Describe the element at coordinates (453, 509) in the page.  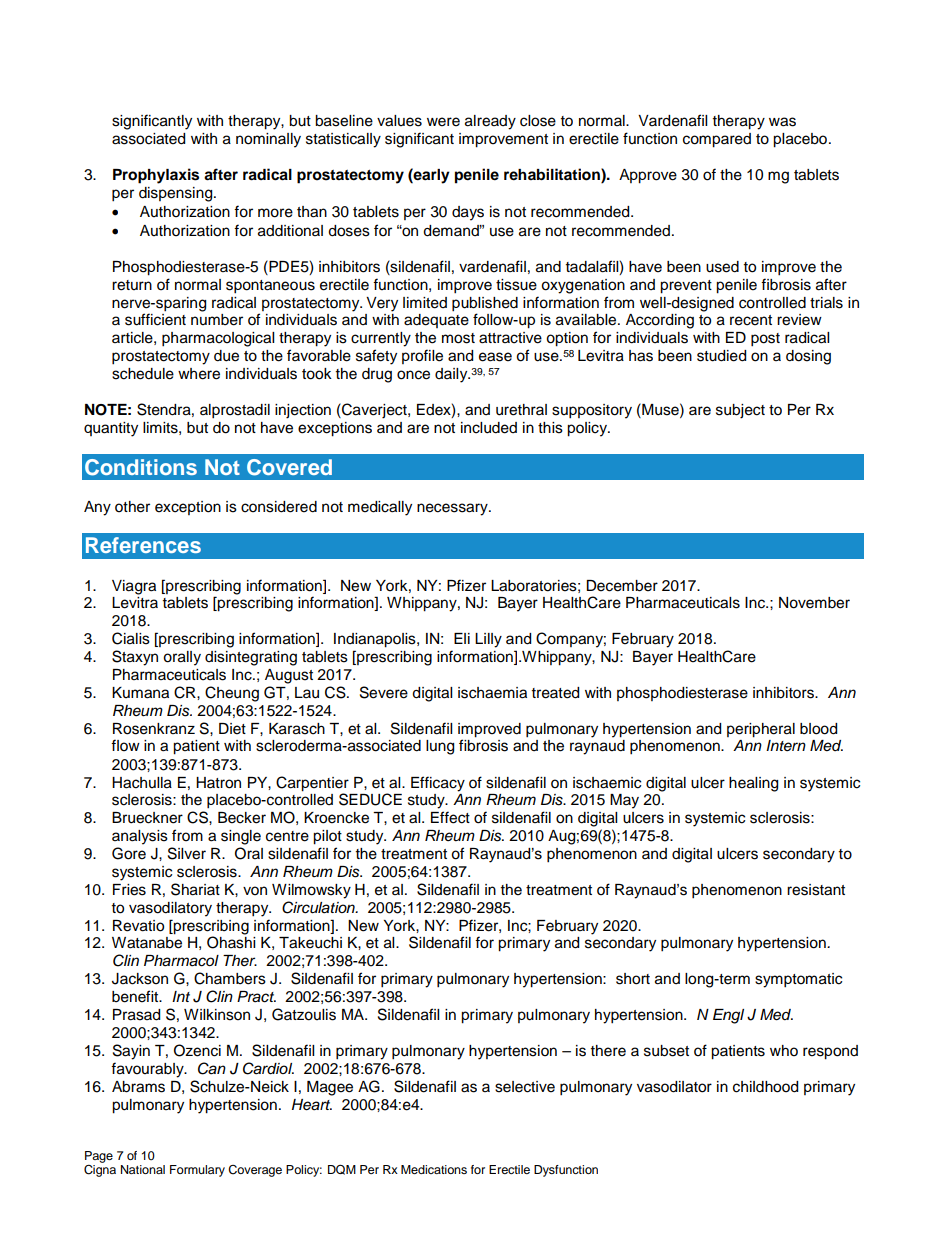
I see `necessary` at that location.
